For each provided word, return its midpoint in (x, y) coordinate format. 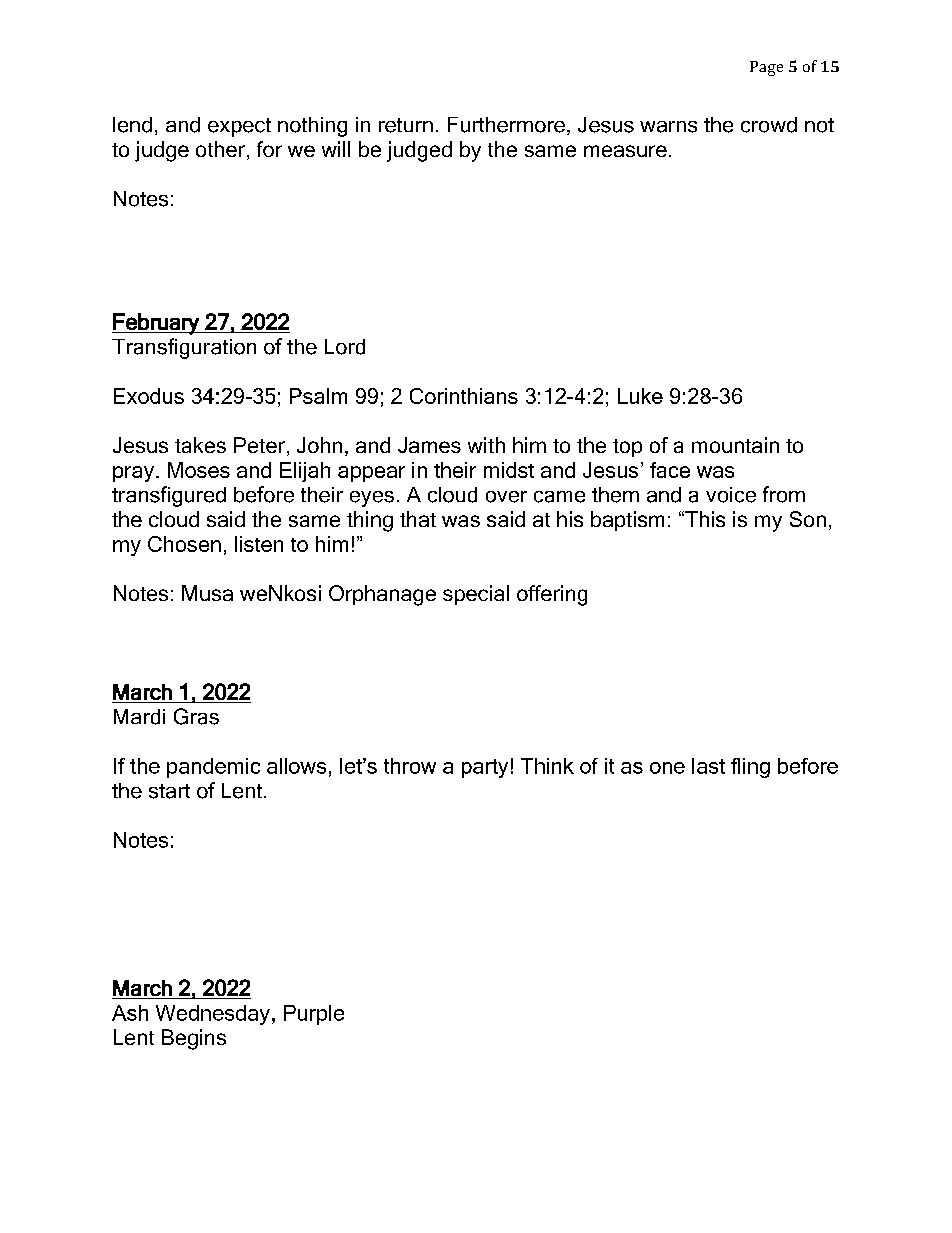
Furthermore (506, 125)
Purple (314, 1015)
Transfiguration (184, 348)
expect (239, 127)
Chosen (184, 544)
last (708, 766)
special (476, 595)
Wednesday (213, 1015)
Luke (640, 396)
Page (766, 68)
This (704, 519)
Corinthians (464, 396)
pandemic (213, 768)
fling (750, 768)
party (485, 768)
